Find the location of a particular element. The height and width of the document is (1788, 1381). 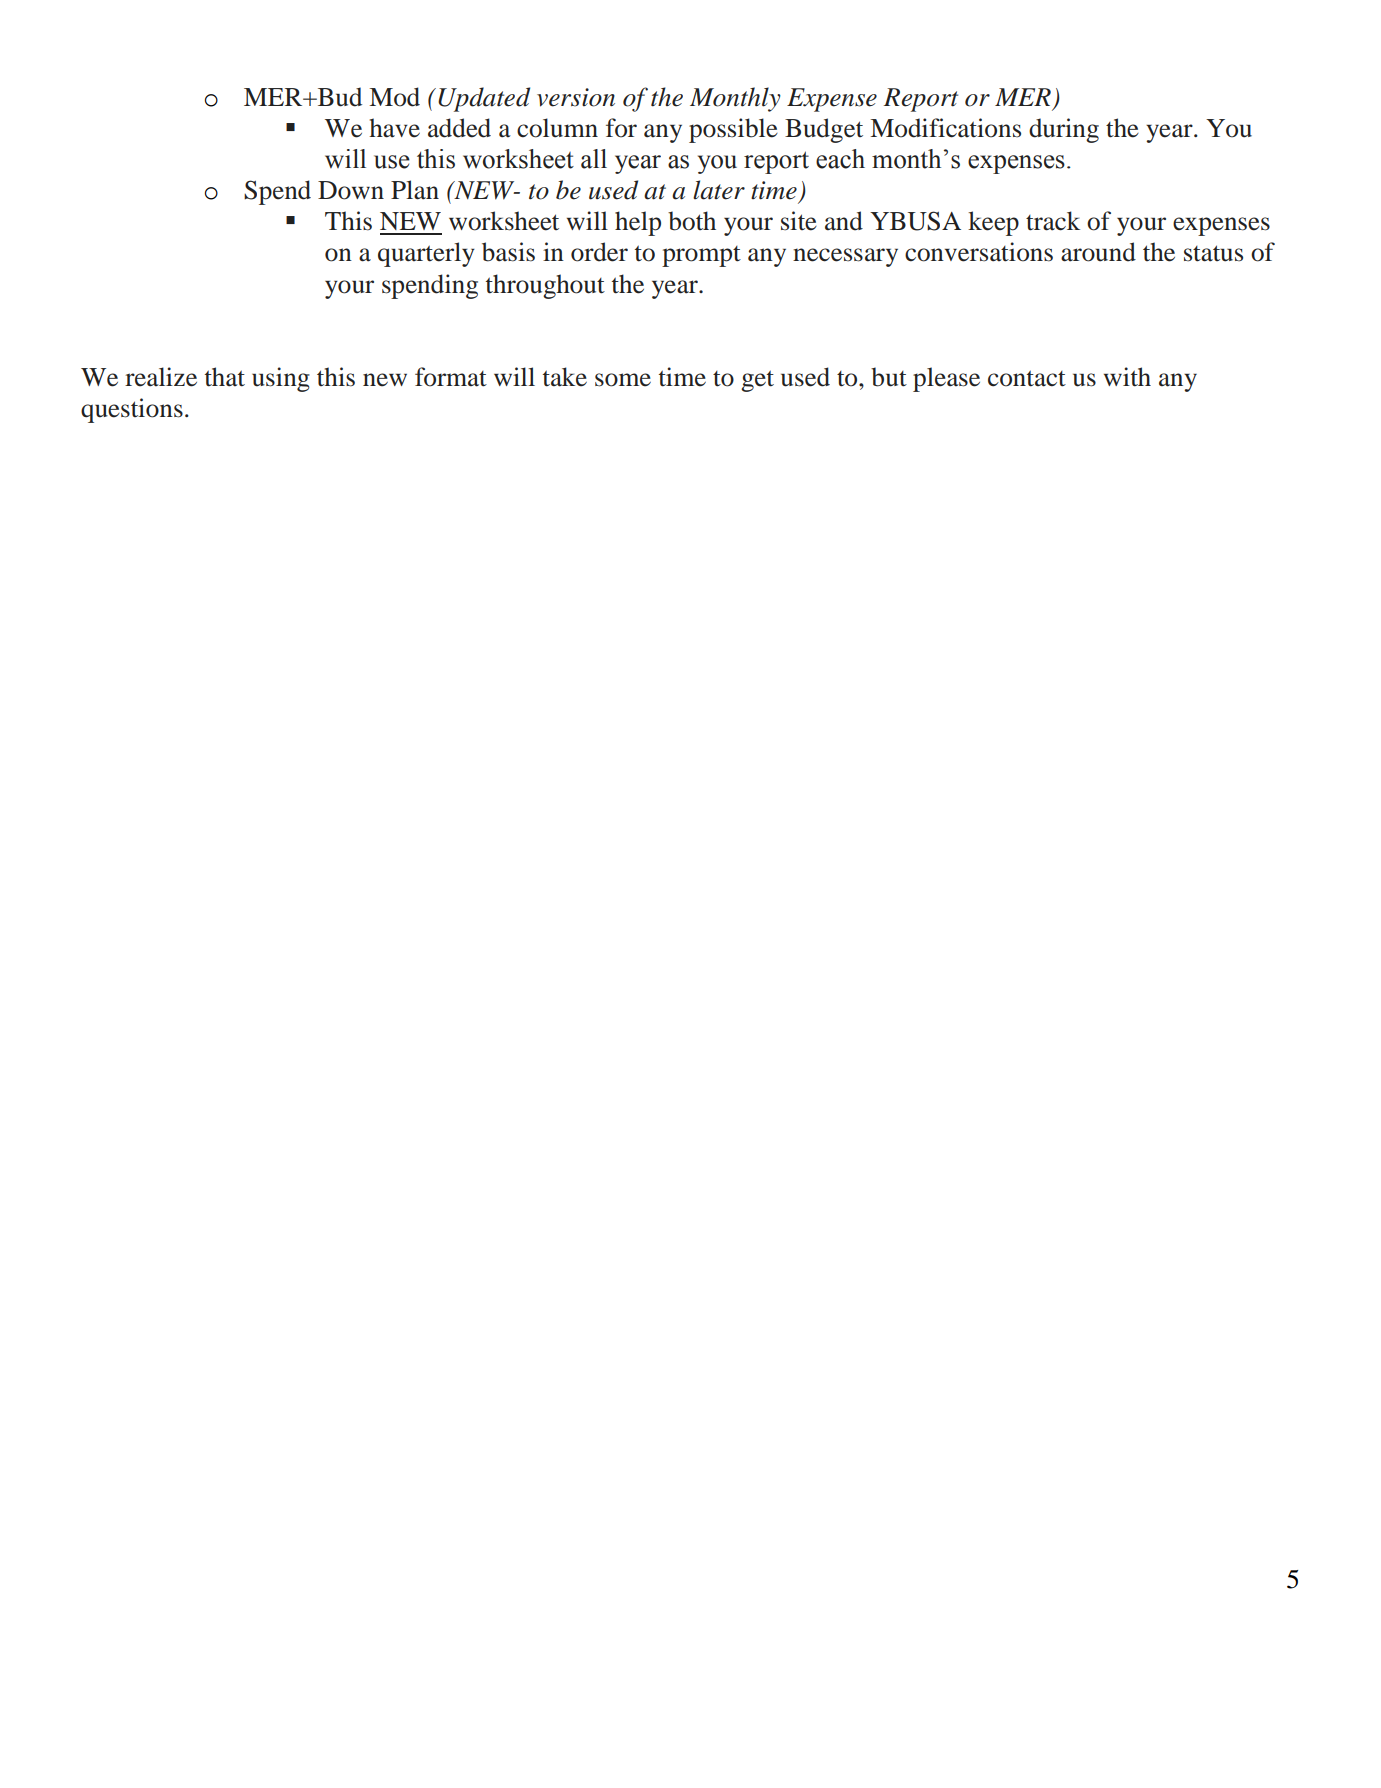

some is located at coordinates (623, 380).
